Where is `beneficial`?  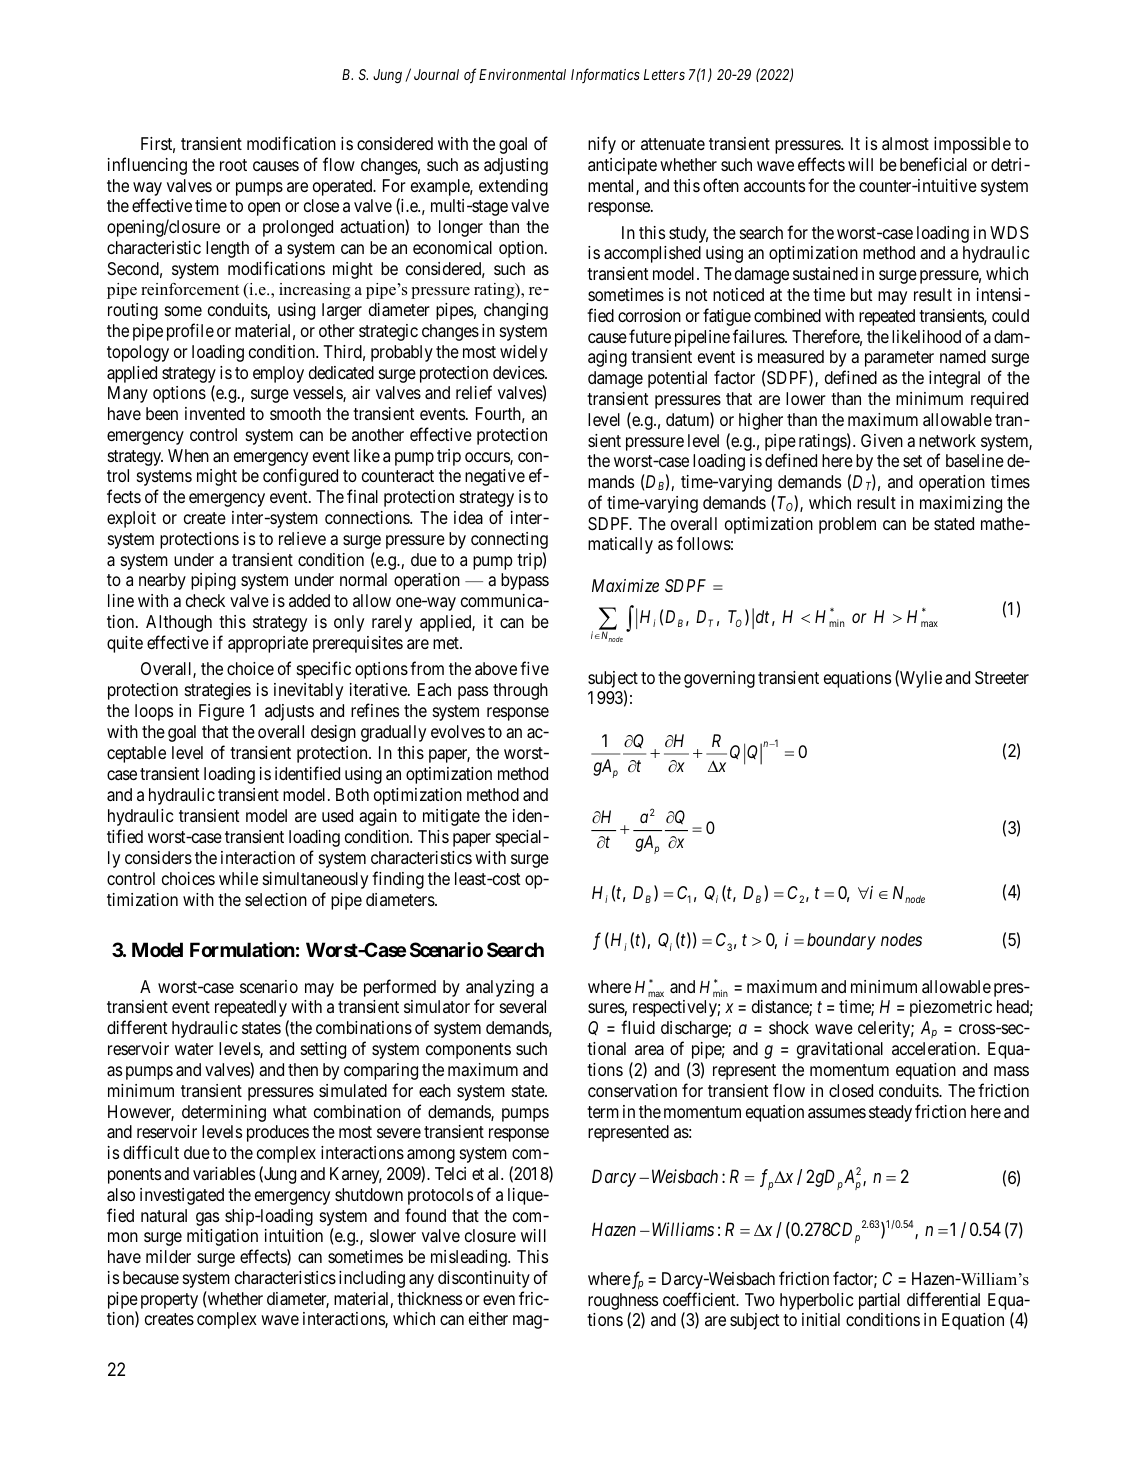
beneficial is located at coordinates (933, 164).
